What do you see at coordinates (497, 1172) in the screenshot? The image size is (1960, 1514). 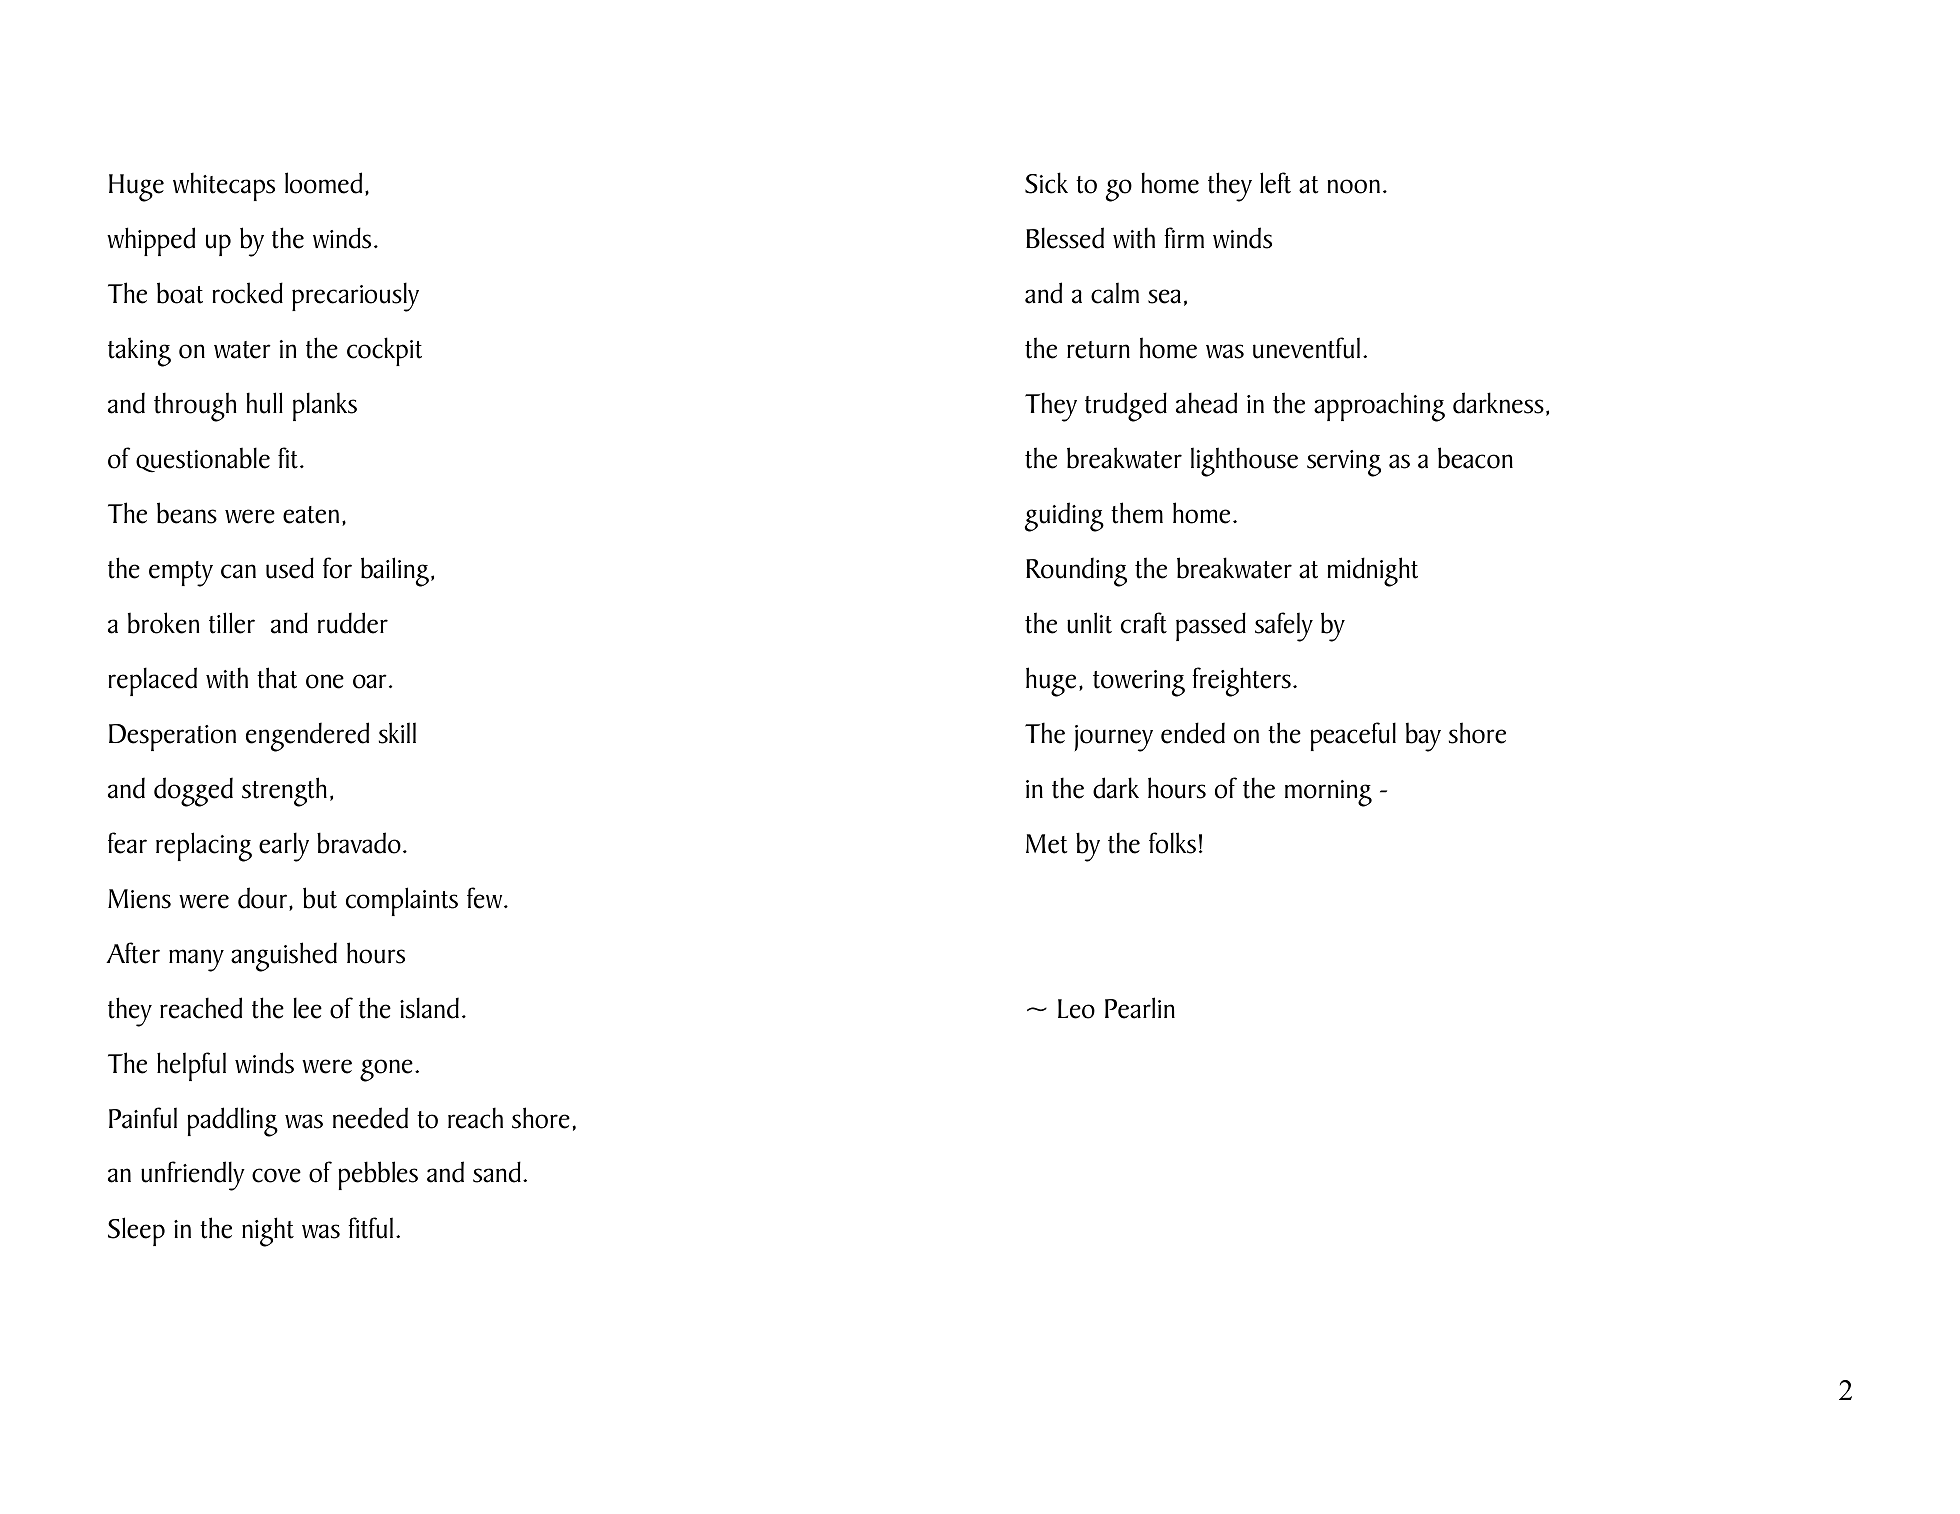 I see `sand` at bounding box center [497, 1172].
